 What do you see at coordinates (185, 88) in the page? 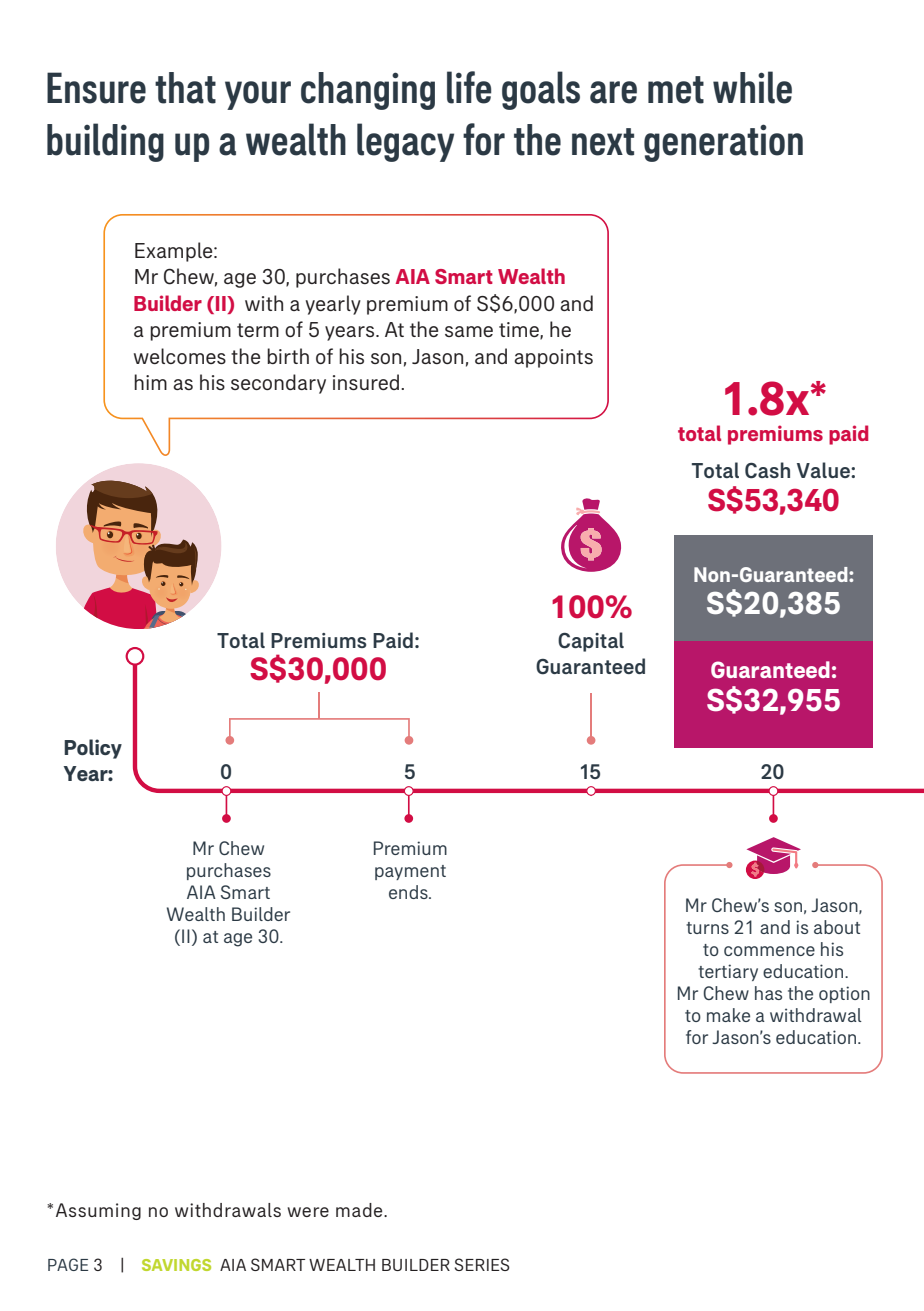
I see `that` at bounding box center [185, 88].
